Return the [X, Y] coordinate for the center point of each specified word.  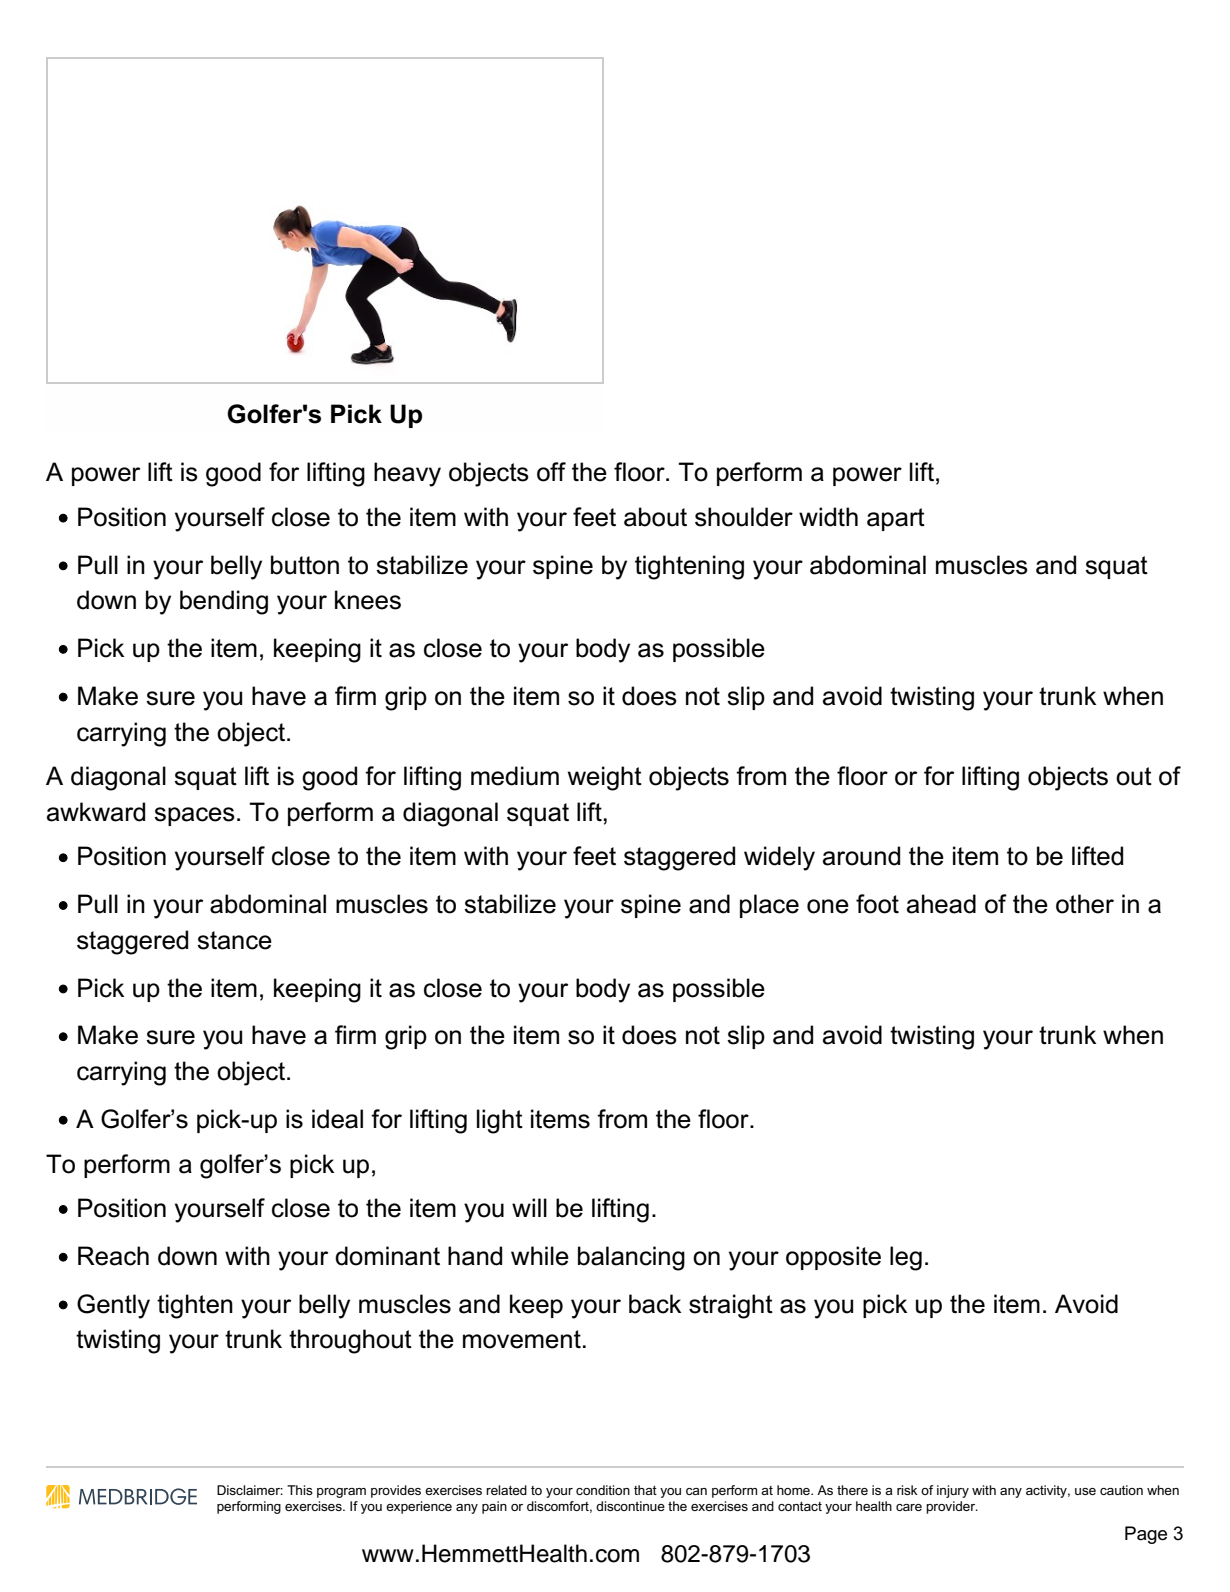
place [769, 906]
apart [896, 519]
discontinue [630, 1506]
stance [234, 940]
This [300, 1490]
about [655, 517]
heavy [407, 474]
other [1085, 904]
